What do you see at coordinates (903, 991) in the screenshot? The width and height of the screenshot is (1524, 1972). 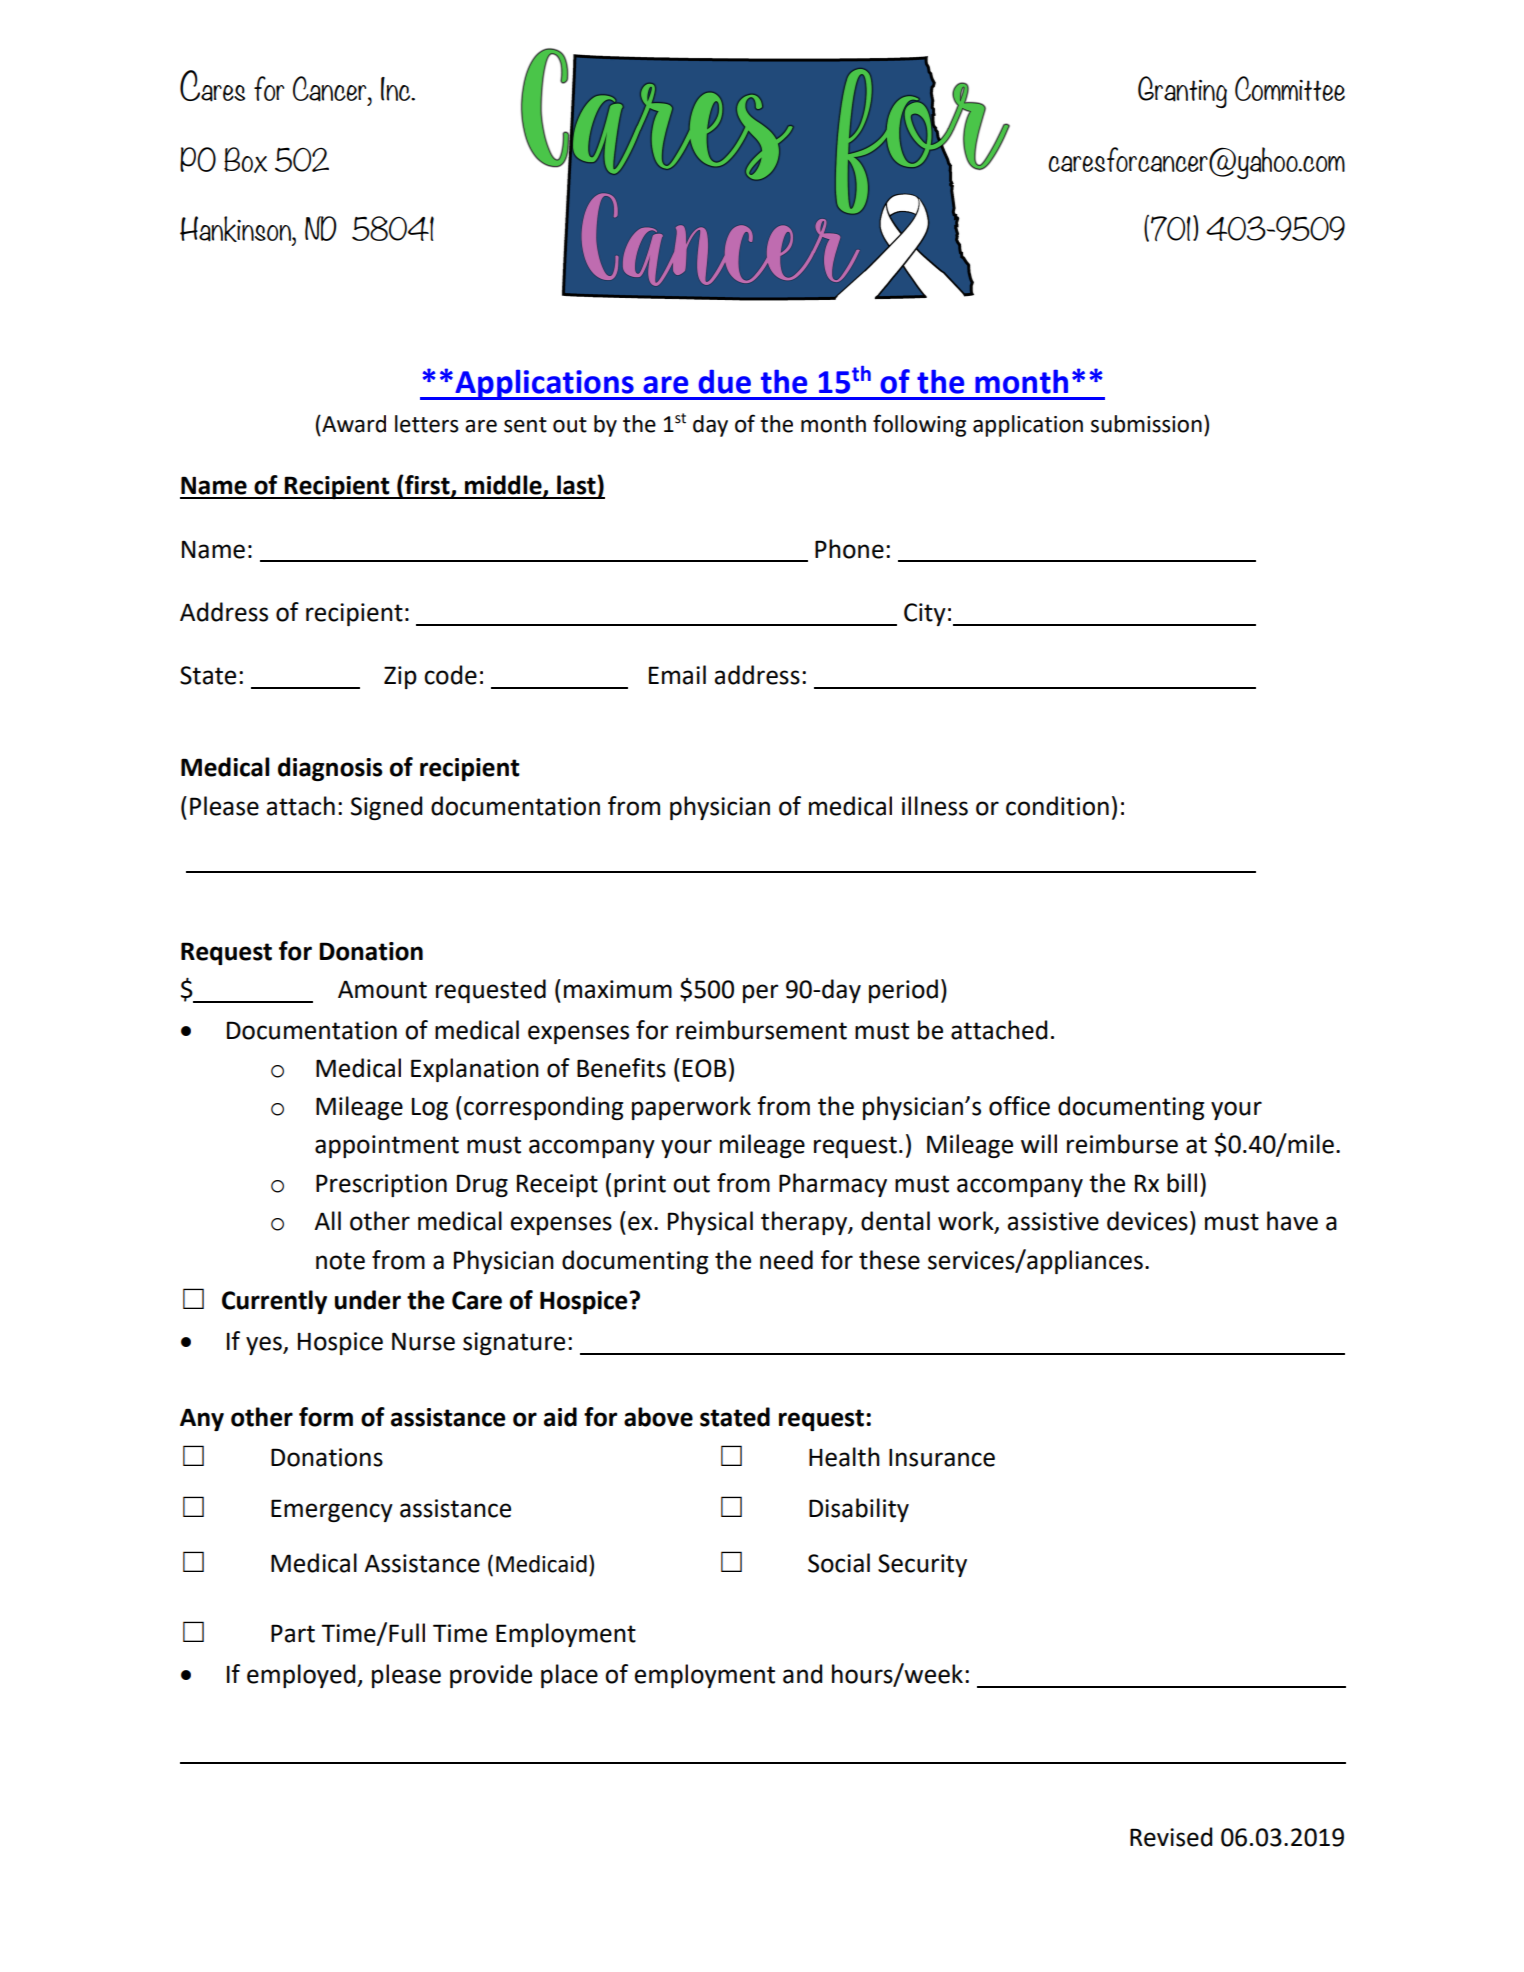 I see `period` at bounding box center [903, 991].
